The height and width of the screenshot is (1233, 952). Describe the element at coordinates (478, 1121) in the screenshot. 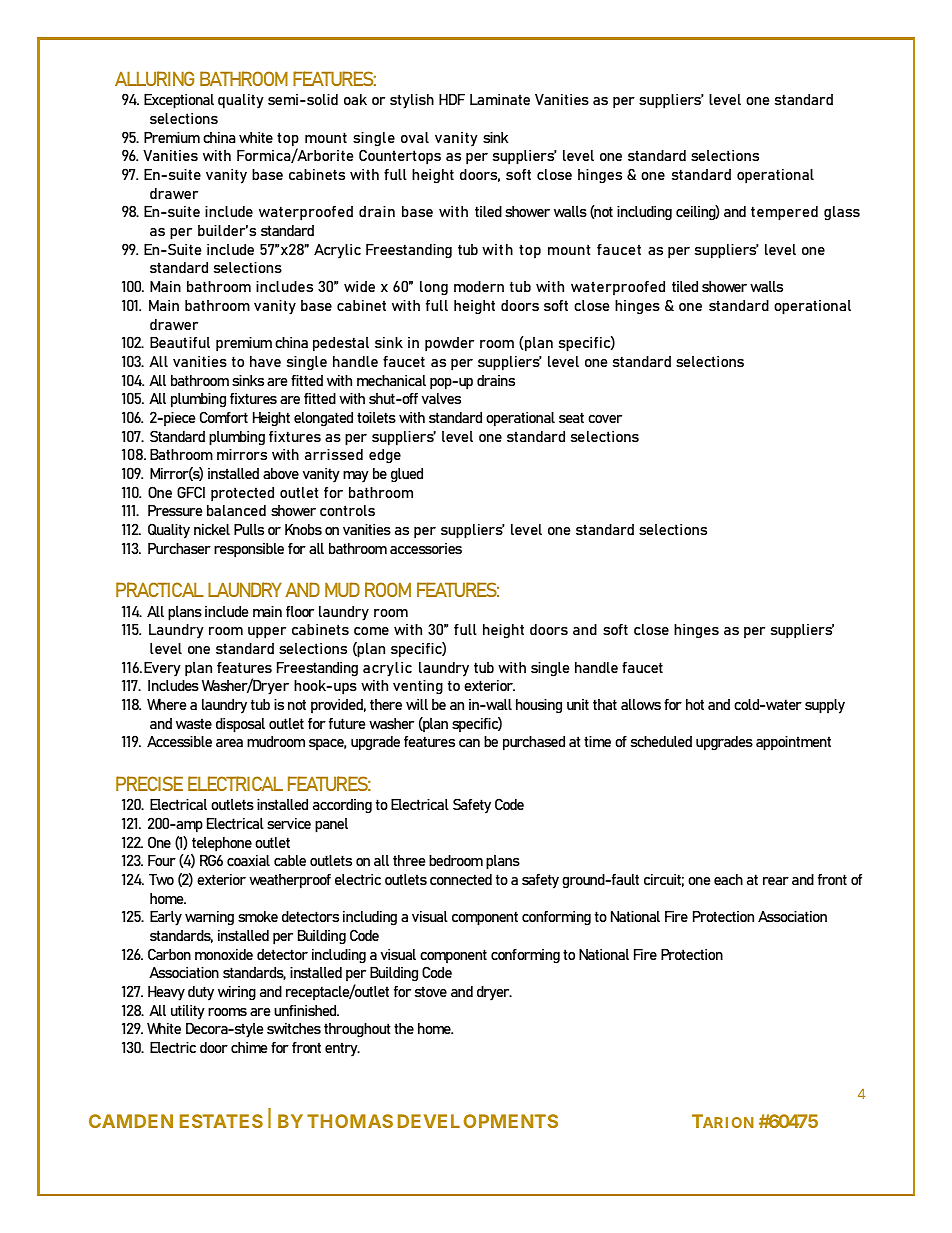

I see `DEVELOPMENTS` at that location.
